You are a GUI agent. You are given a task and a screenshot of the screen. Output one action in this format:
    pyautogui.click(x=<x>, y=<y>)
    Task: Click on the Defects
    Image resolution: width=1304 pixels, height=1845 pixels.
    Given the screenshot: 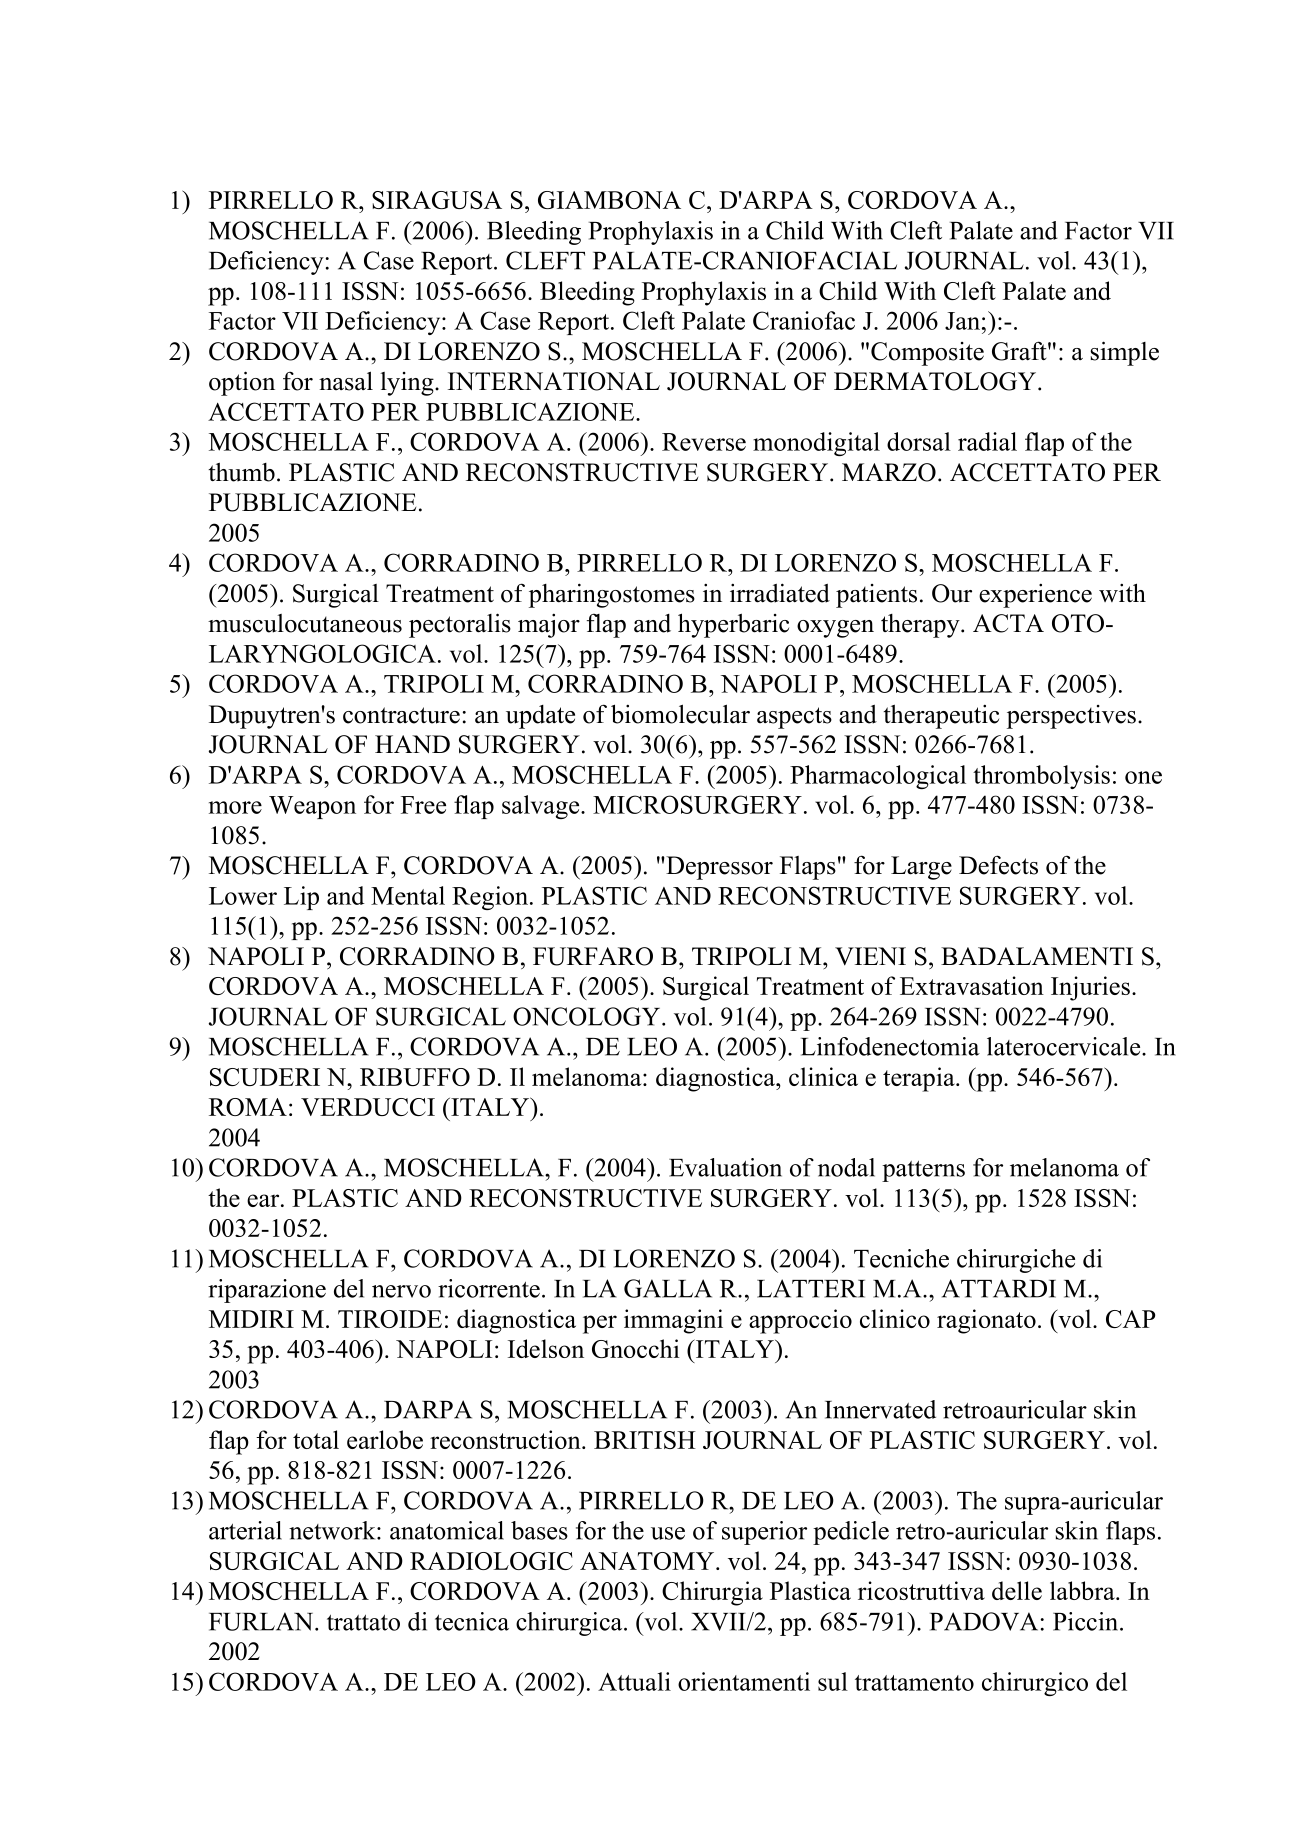 What is the action you would take?
    pyautogui.click(x=998, y=865)
